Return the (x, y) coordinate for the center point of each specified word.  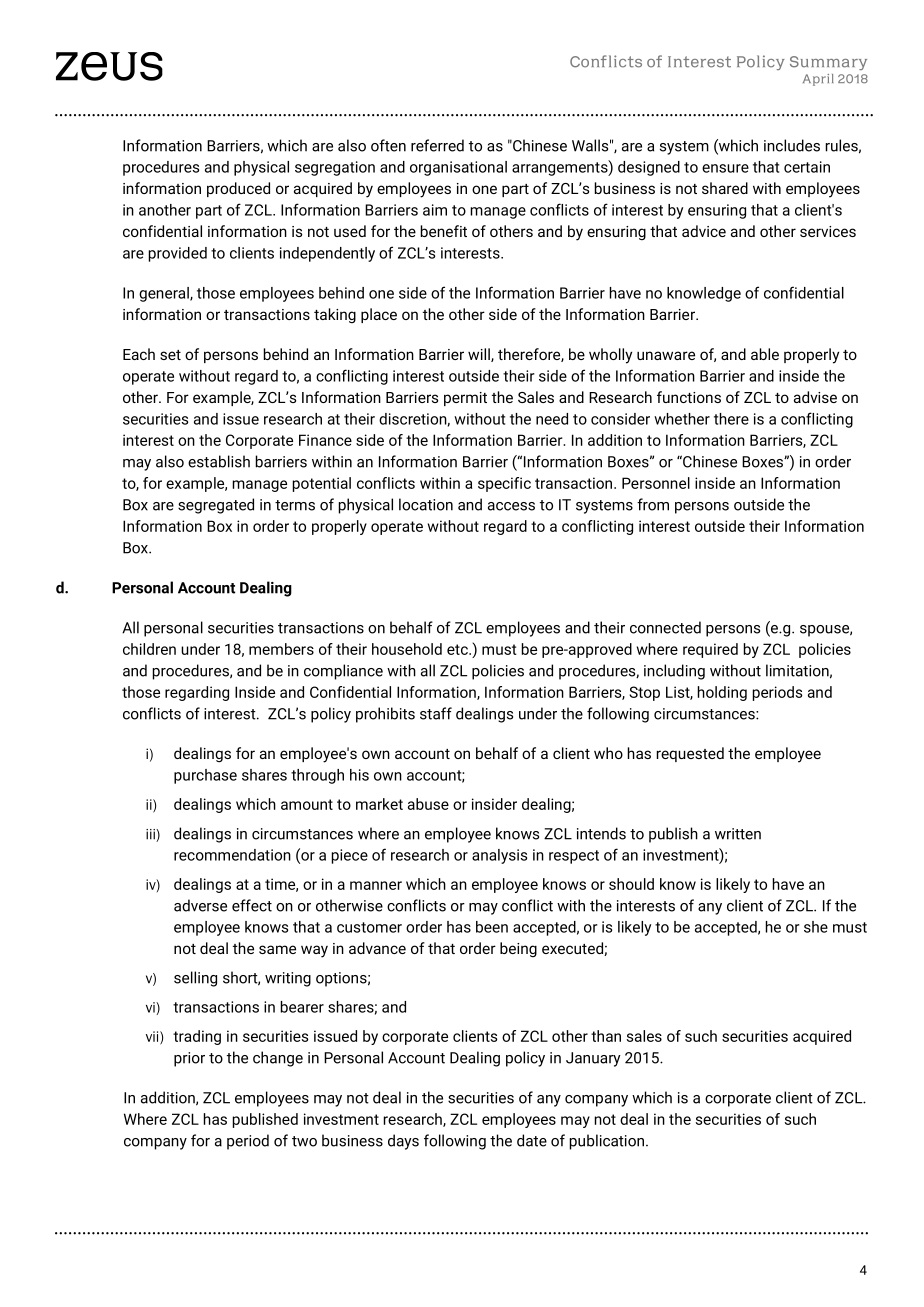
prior (189, 1059)
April (818, 80)
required (710, 650)
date (532, 1140)
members (281, 649)
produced (238, 189)
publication (608, 1142)
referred (437, 145)
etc (458, 649)
